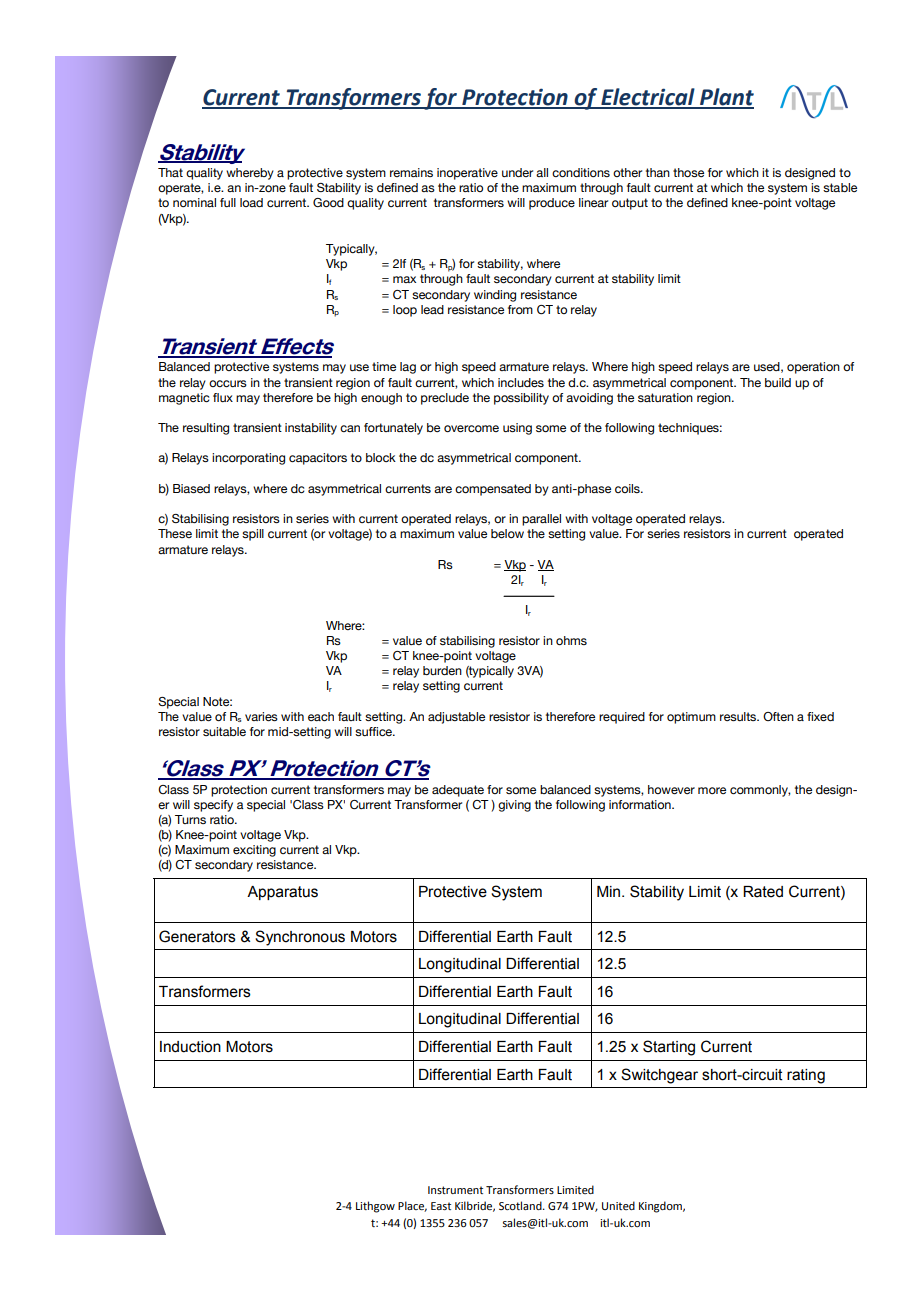 Image resolution: width=924 pixels, height=1308 pixels. I want to click on Lithgow, so click(375, 1207).
